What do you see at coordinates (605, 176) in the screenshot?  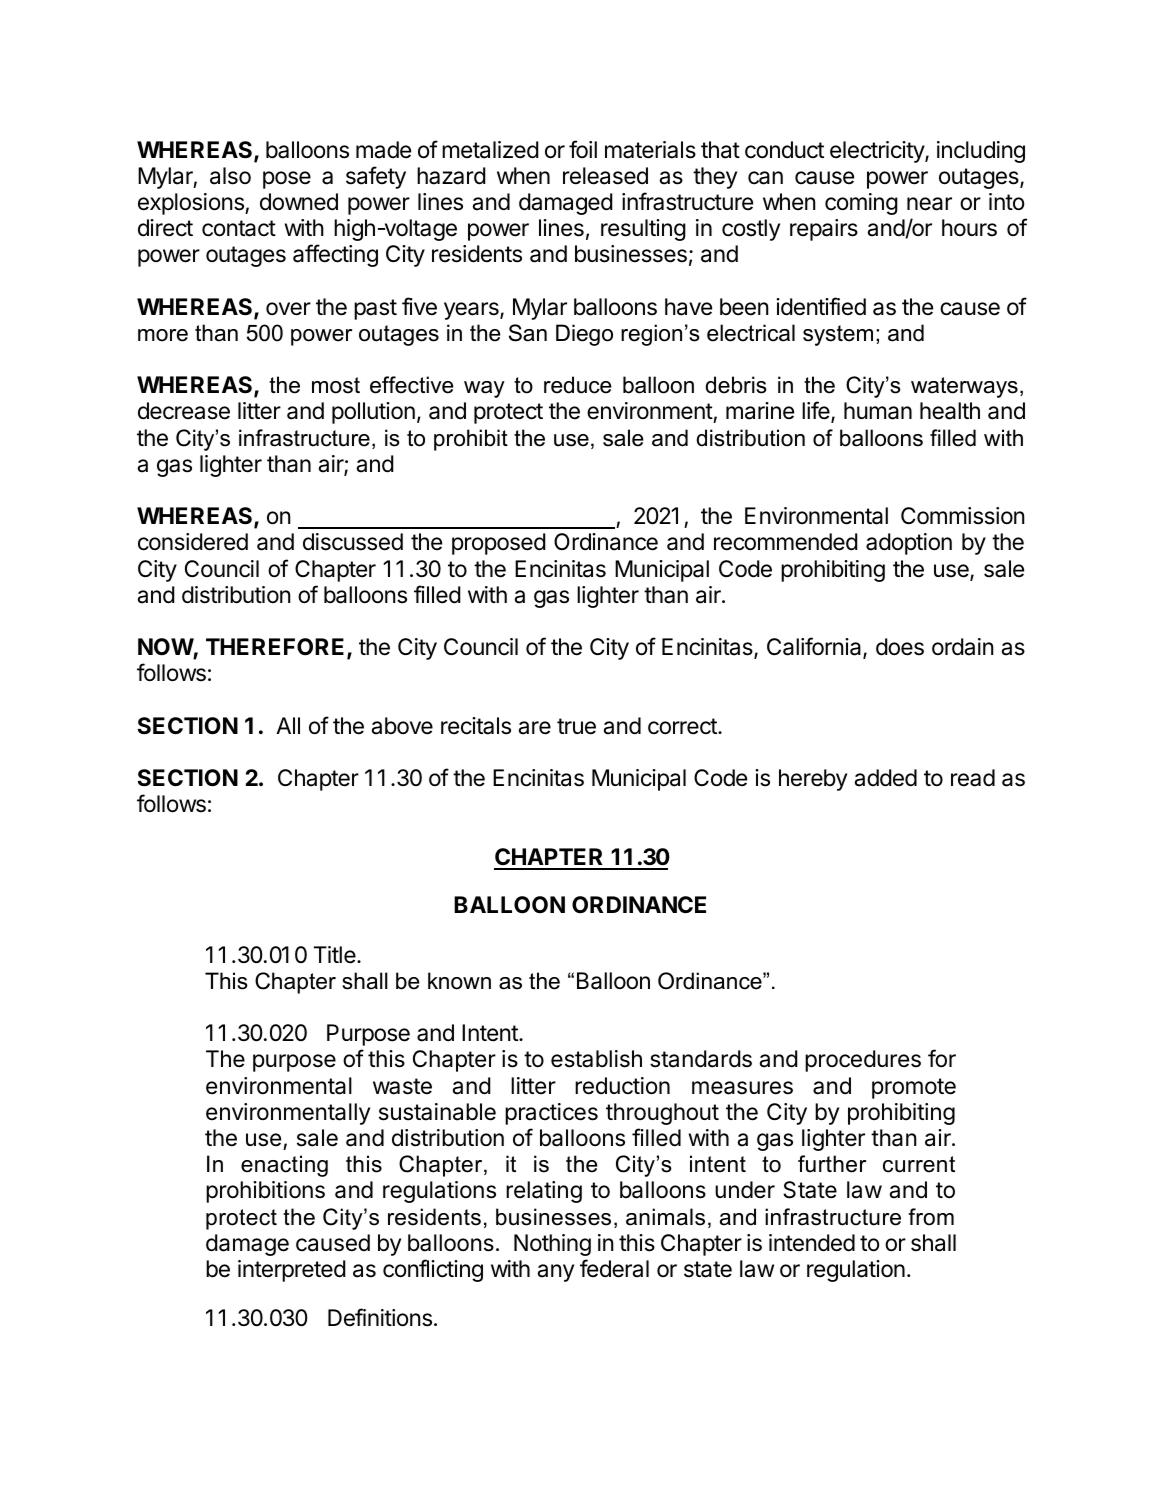 I see `released` at bounding box center [605, 176].
